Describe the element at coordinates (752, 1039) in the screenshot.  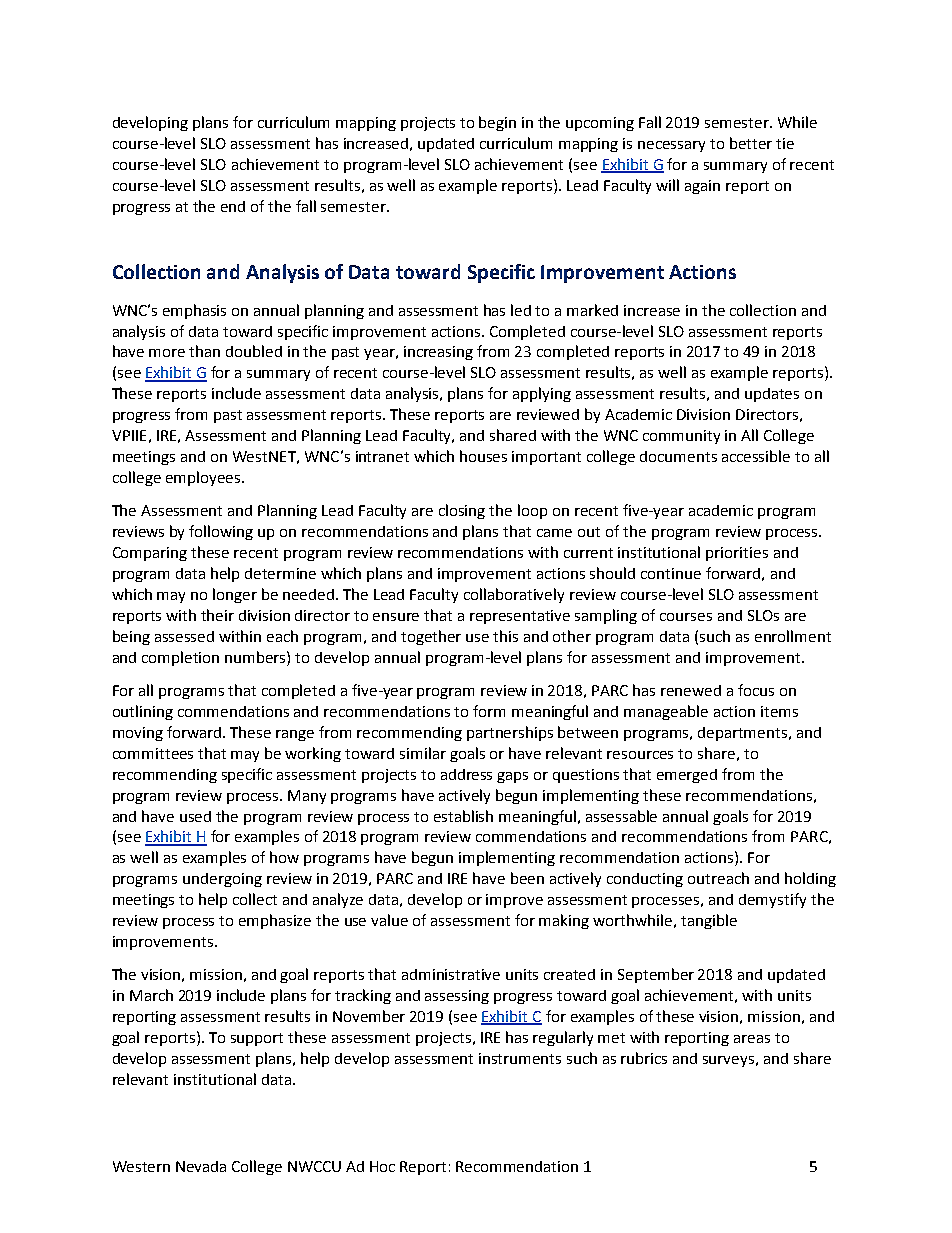
I see `areas` at that location.
